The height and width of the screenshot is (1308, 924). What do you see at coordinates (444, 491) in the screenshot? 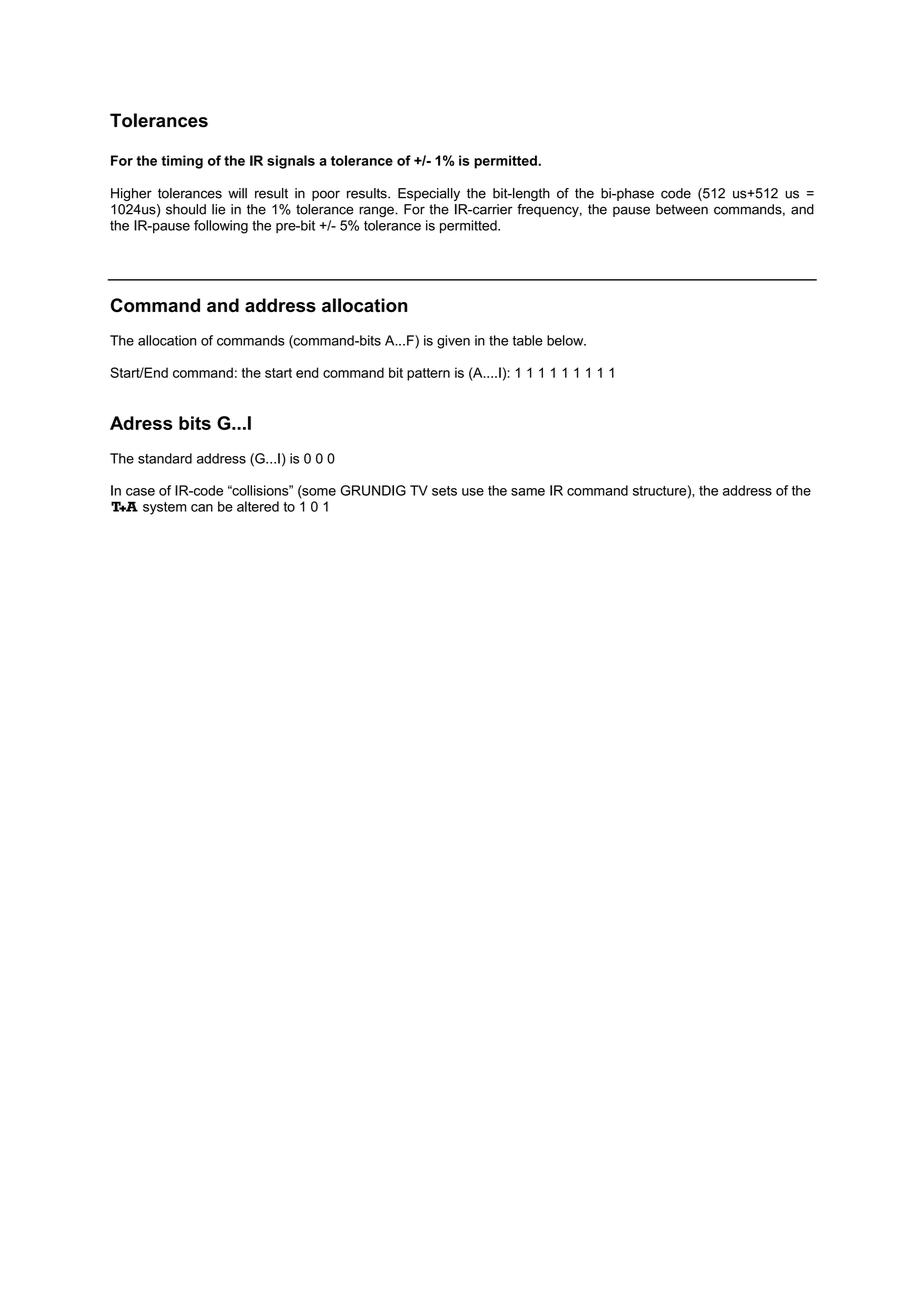
I see `sets` at bounding box center [444, 491].
